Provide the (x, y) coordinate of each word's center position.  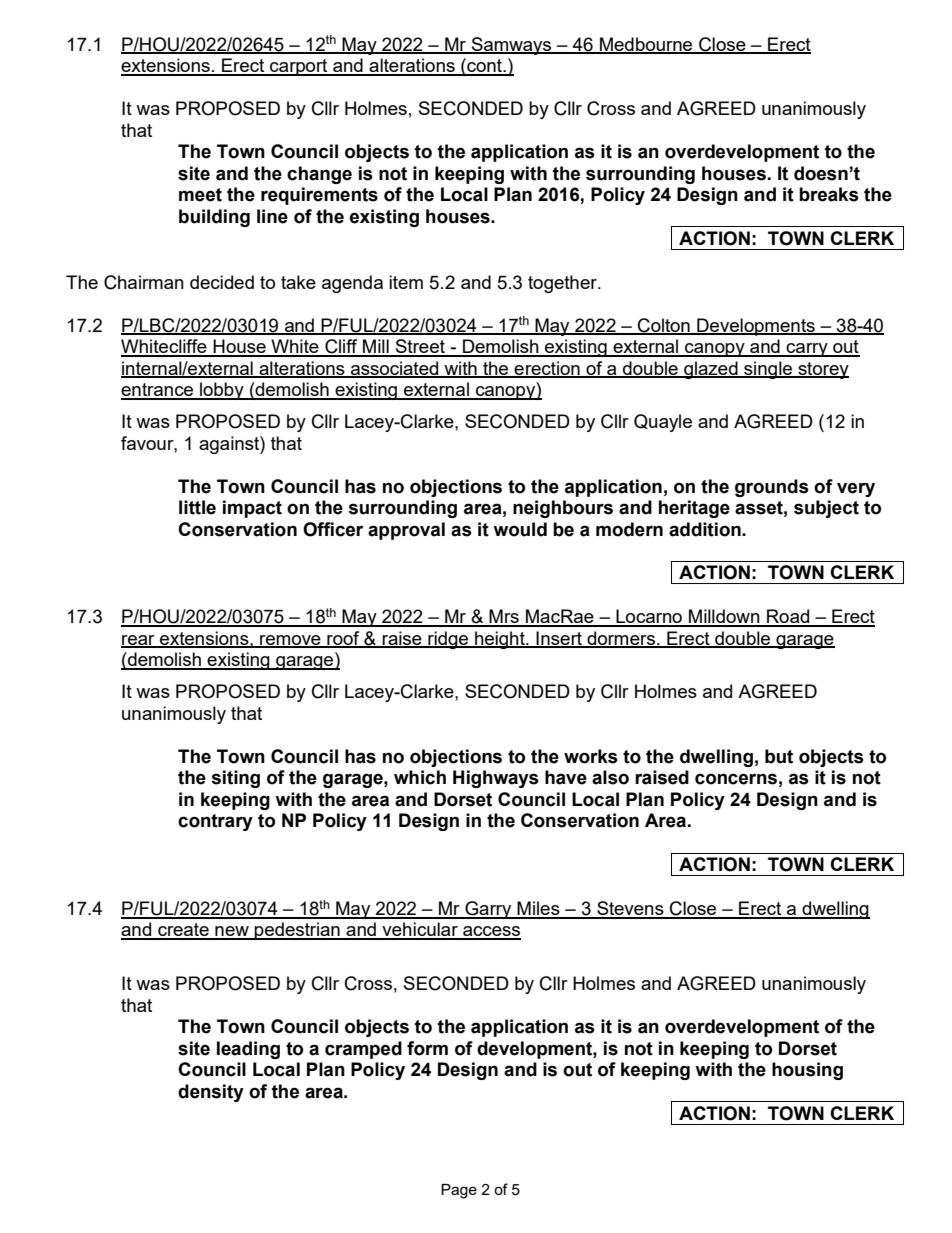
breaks (829, 194)
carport (299, 67)
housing (807, 1071)
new (232, 932)
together (563, 284)
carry (807, 350)
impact (252, 509)
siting (235, 779)
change (319, 175)
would (520, 529)
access (491, 932)
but (779, 756)
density (211, 1093)
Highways (496, 779)
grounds (772, 488)
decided (222, 282)
